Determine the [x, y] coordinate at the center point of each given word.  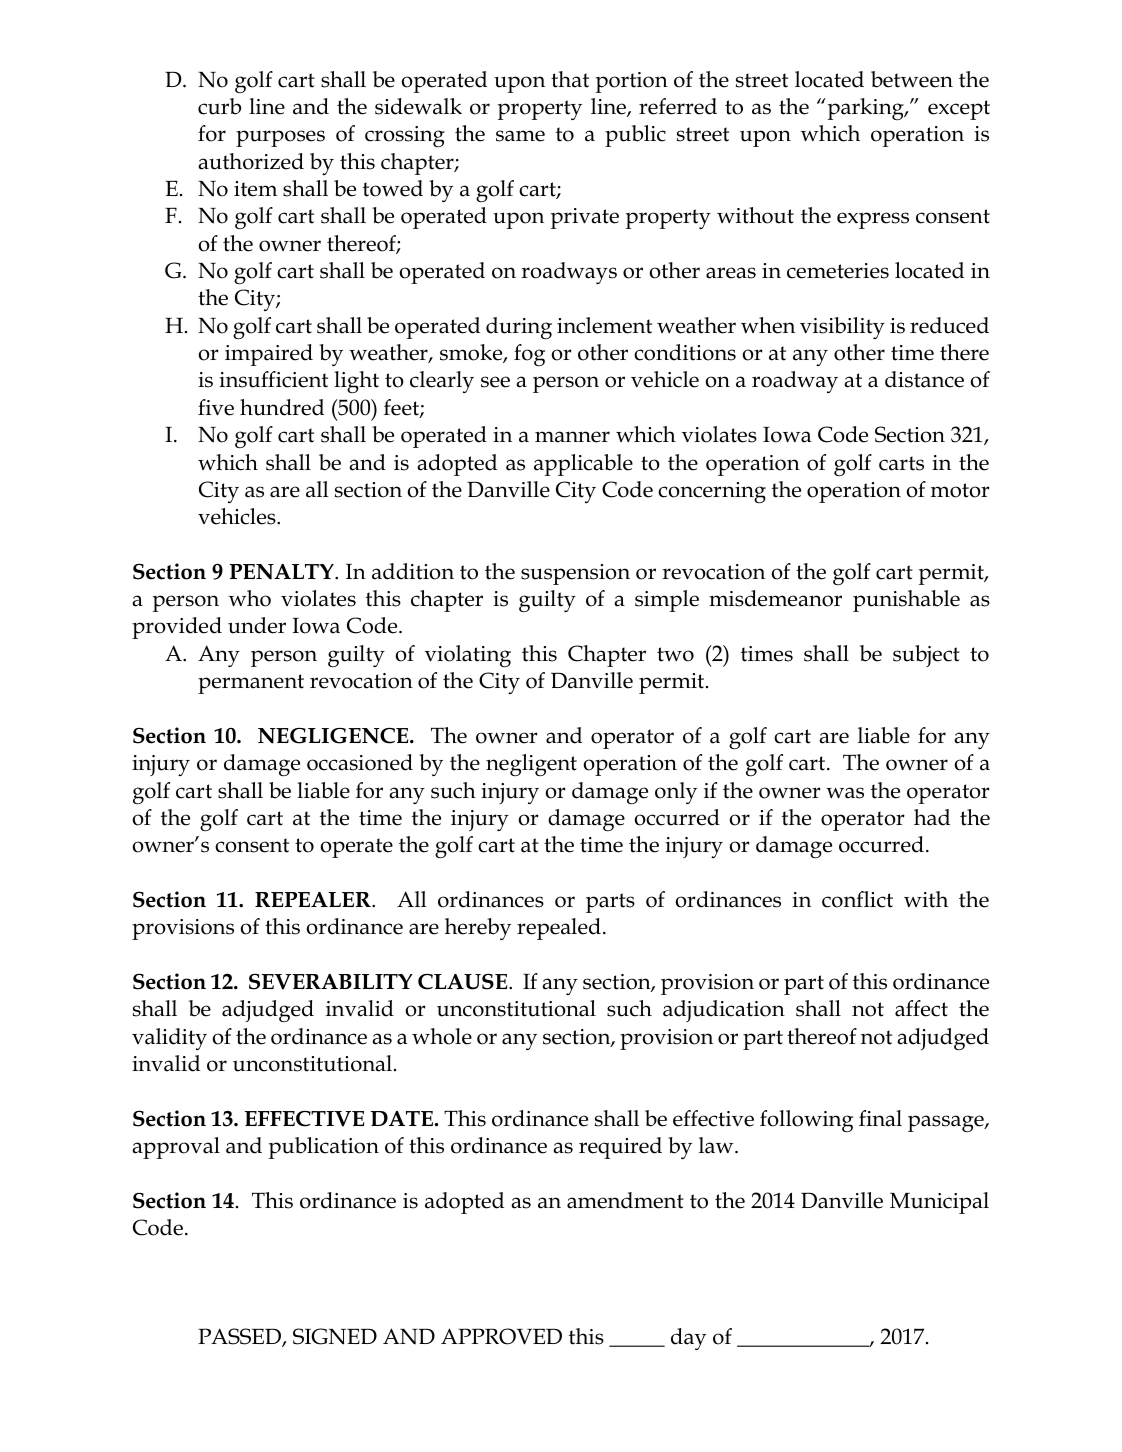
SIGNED [335, 1336]
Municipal [939, 1203]
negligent [531, 765]
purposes [280, 138]
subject [926, 656]
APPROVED [501, 1336]
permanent [251, 684]
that [570, 79]
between [912, 79]
